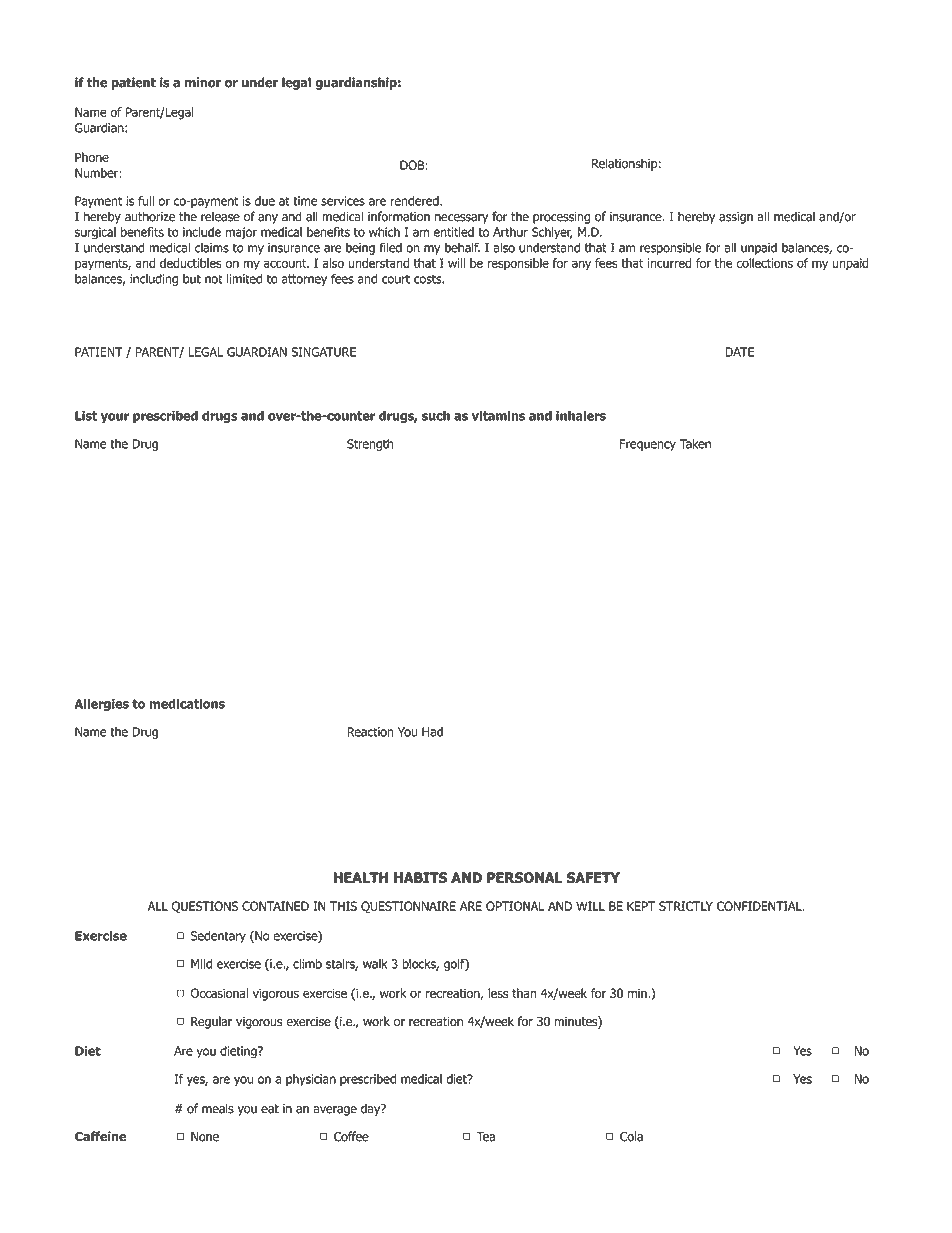 The height and width of the image is (1233, 952). What do you see at coordinates (187, 704) in the image?
I see `medications` at bounding box center [187, 704].
